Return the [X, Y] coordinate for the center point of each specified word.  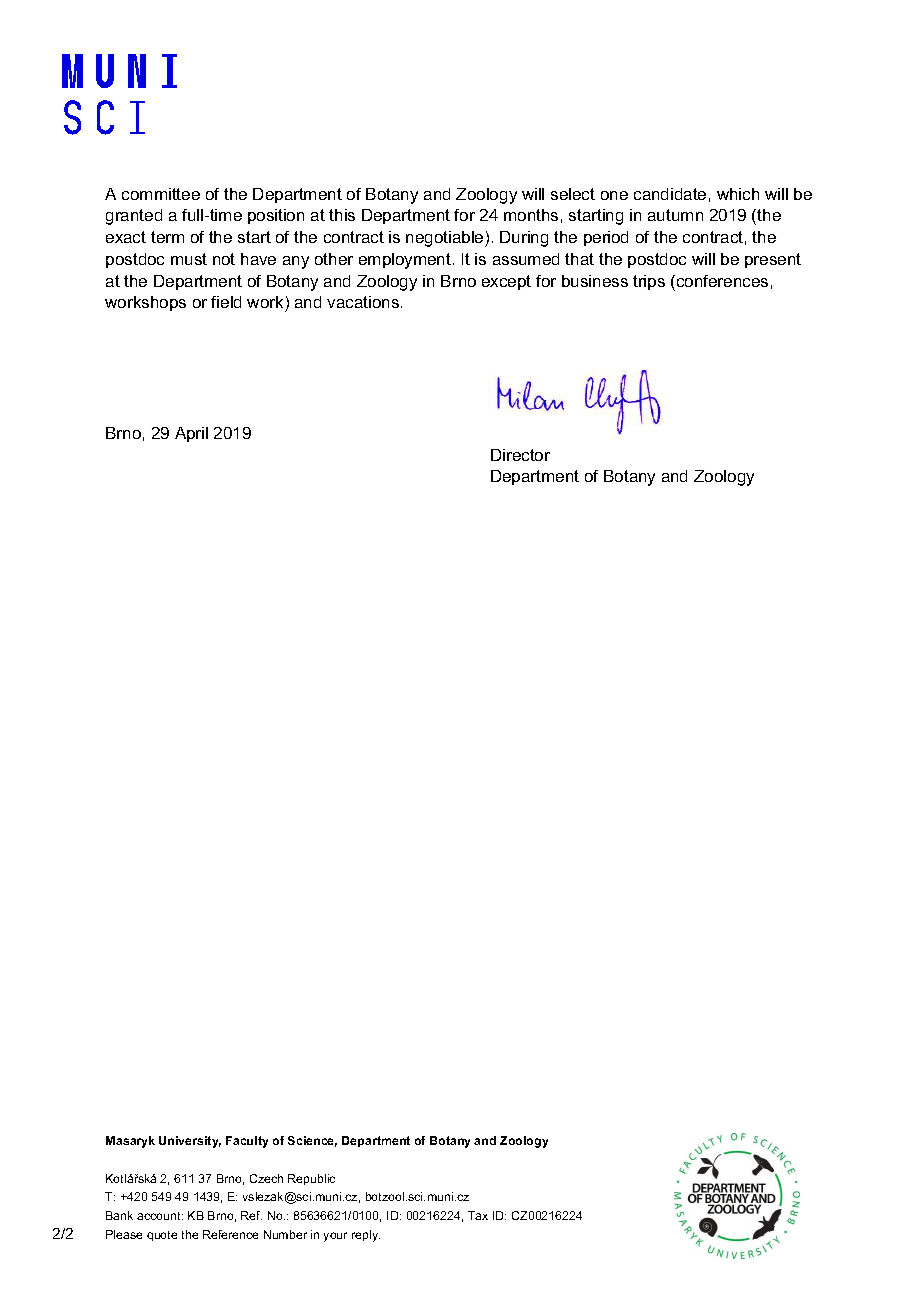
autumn [675, 215]
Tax [478, 1215]
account [160, 1216]
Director [520, 455]
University [190, 1142]
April [191, 434]
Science [312, 1141]
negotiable [446, 239]
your [335, 1237]
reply [366, 1236]
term [167, 237]
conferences [721, 281]
